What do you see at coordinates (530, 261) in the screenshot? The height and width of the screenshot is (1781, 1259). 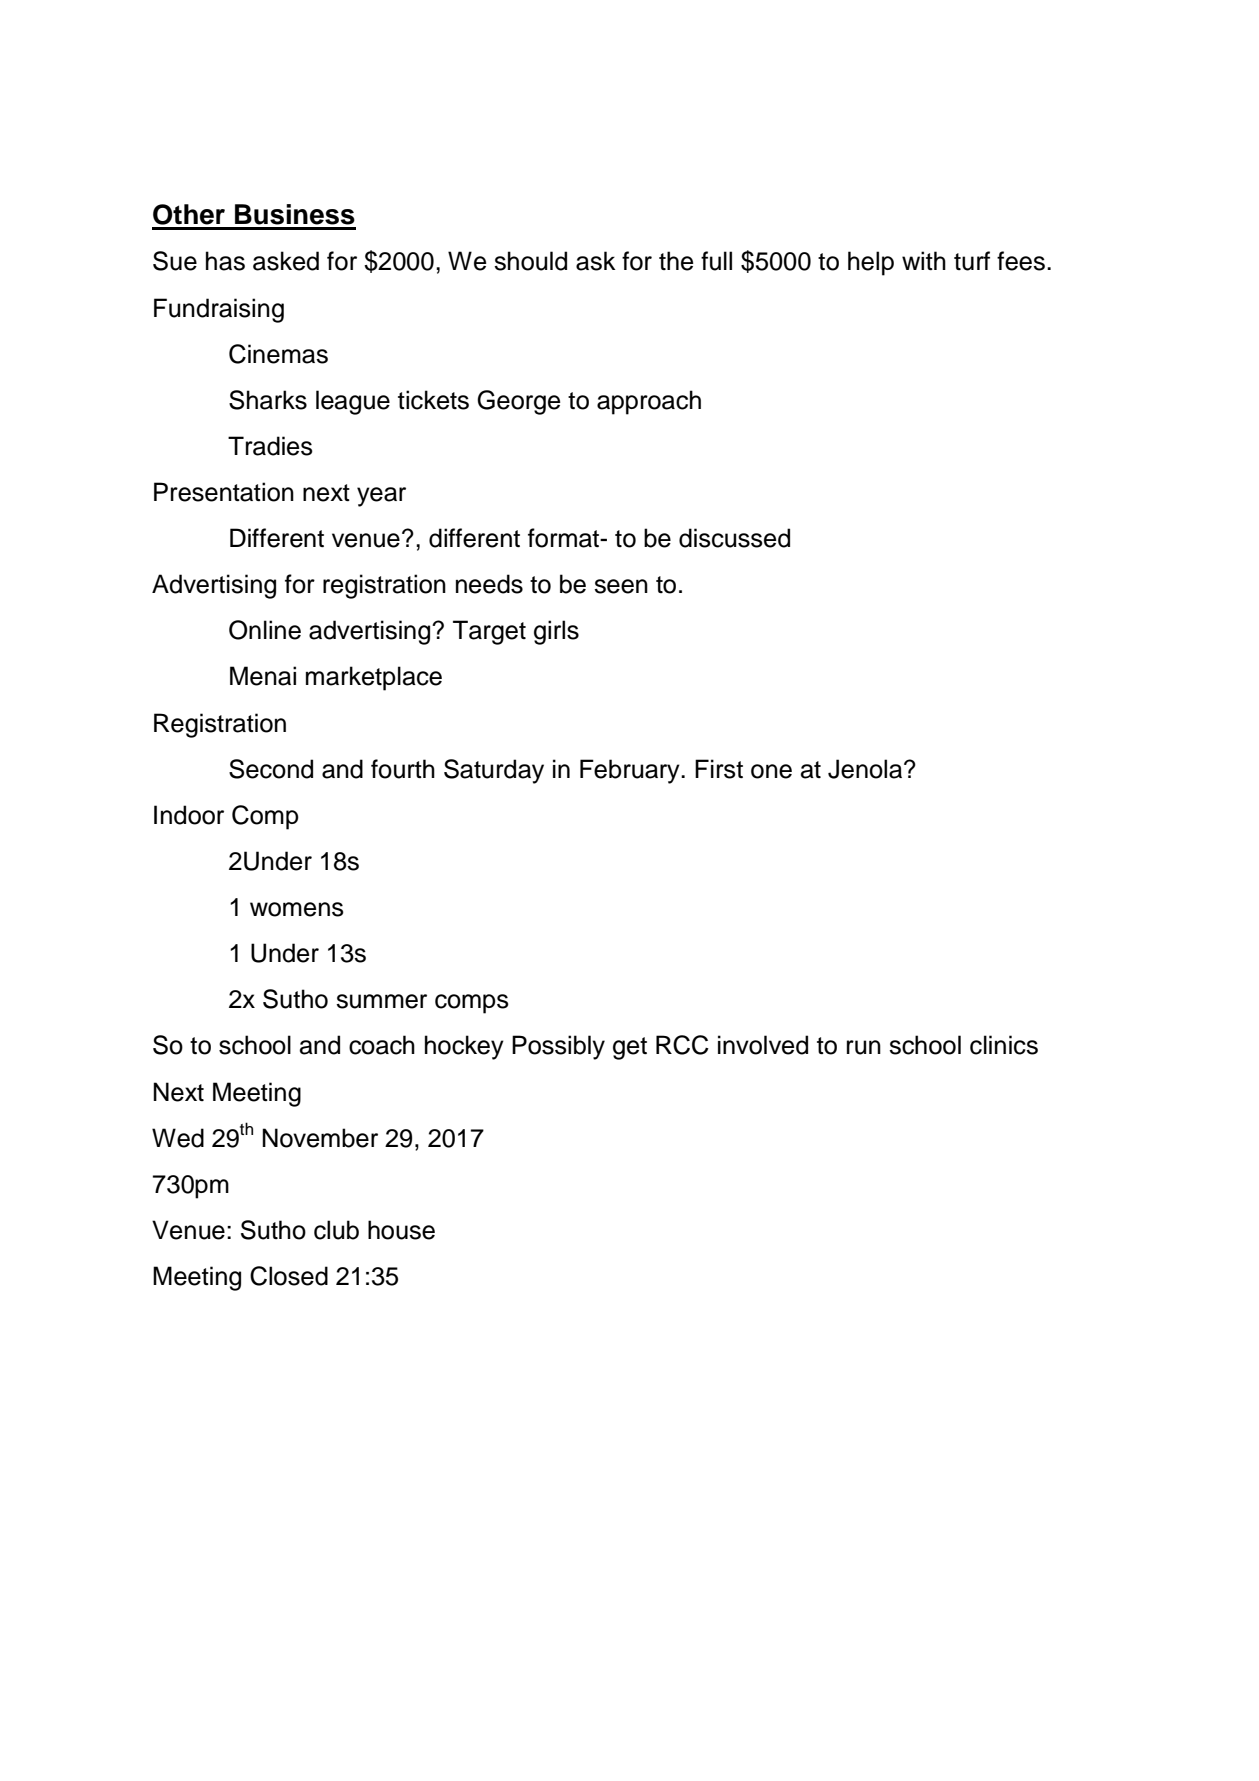 I see `should` at bounding box center [530, 261].
